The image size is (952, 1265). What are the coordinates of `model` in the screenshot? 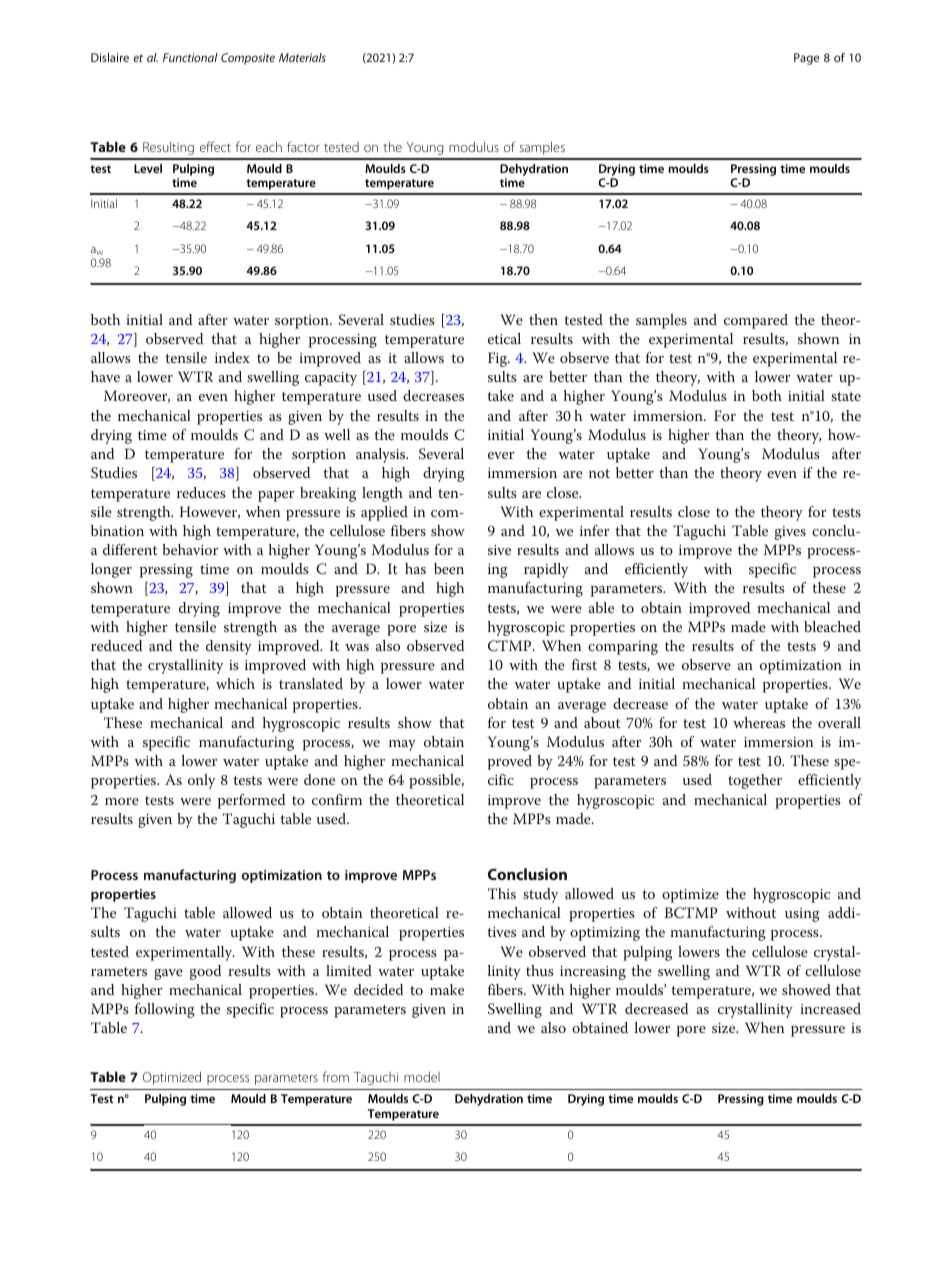 It's located at (422, 1077).
